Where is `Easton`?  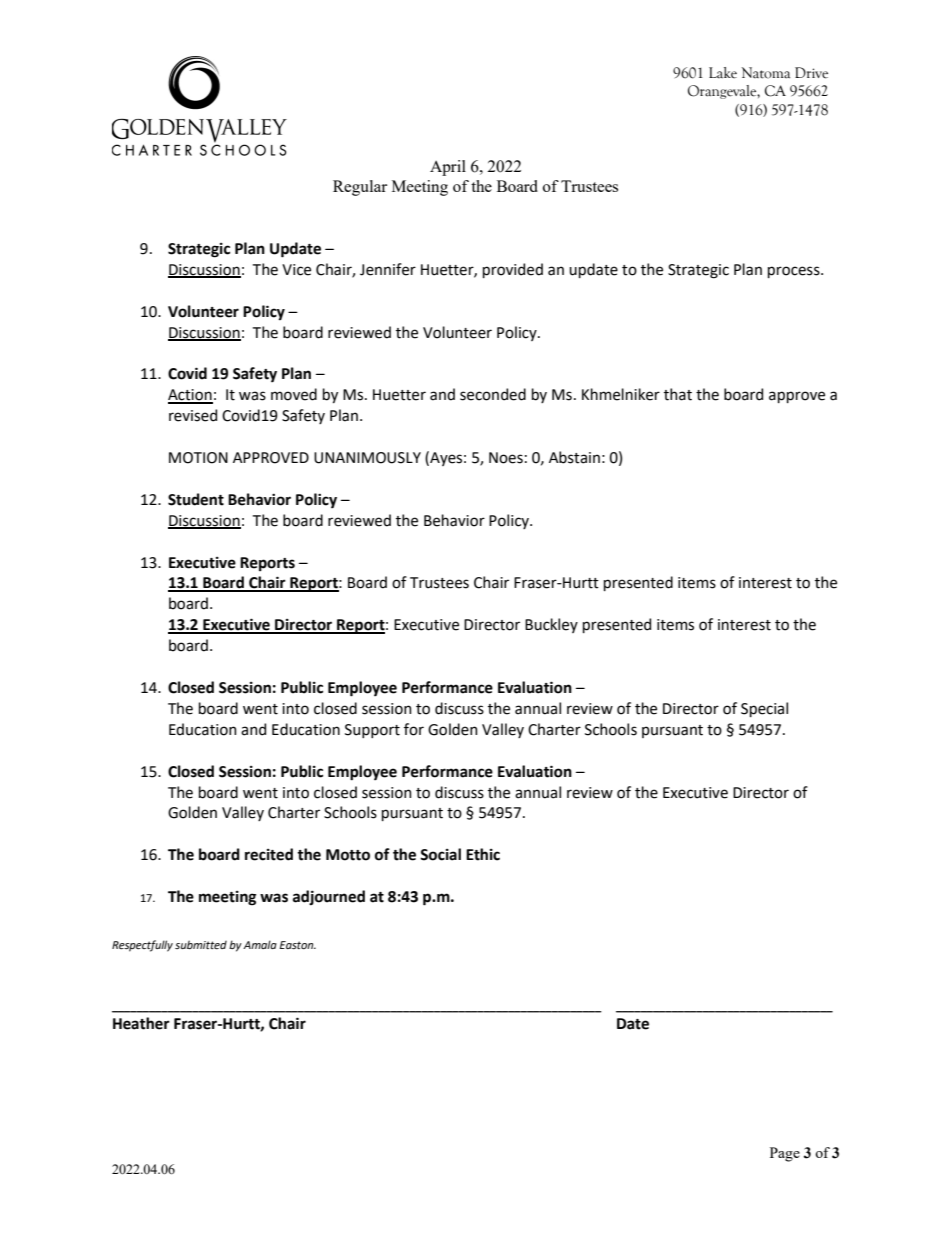
Easton is located at coordinates (298, 945).
